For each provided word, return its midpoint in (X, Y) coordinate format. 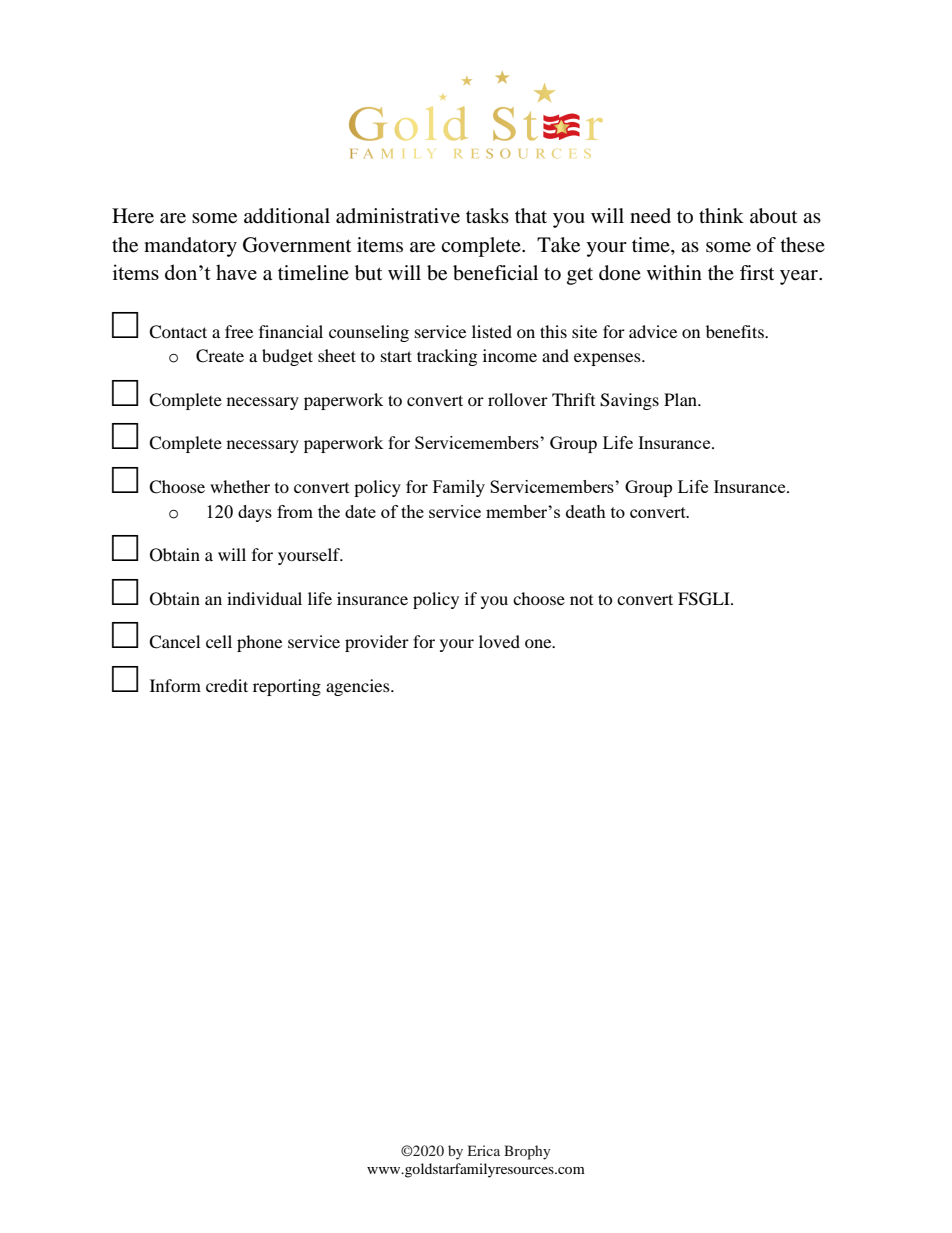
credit (227, 685)
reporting (287, 687)
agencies (359, 687)
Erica (484, 1150)
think (721, 215)
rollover (518, 399)
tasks (487, 216)
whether (240, 486)
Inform (175, 685)
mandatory (190, 247)
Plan (681, 399)
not (581, 600)
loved (499, 641)
